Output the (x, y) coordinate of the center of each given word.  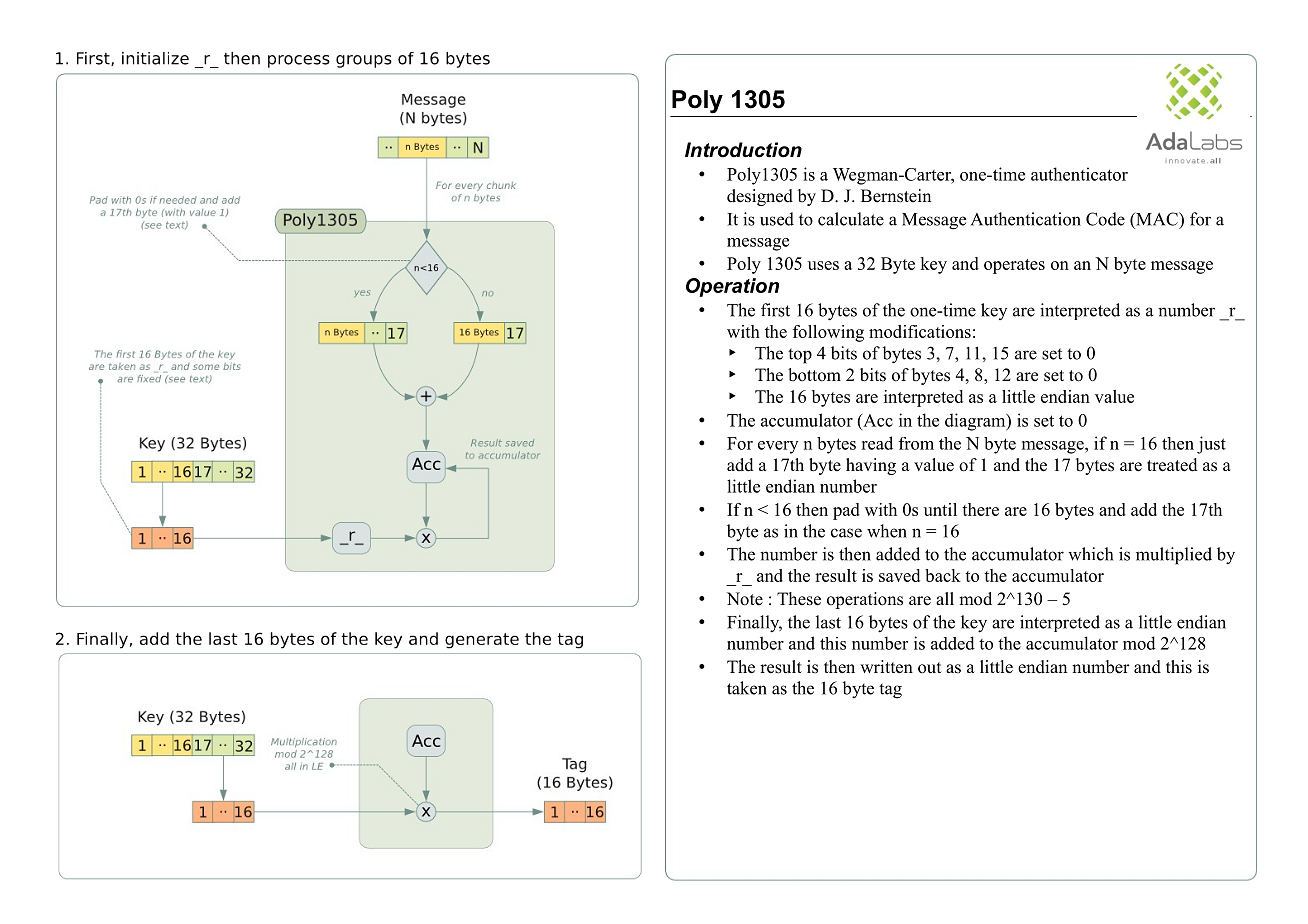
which (1090, 554)
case (846, 533)
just (1211, 445)
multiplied (1174, 556)
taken (747, 688)
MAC (1157, 219)
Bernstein (896, 196)
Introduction (743, 150)
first (775, 310)
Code (1105, 219)
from (916, 443)
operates (1014, 266)
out (929, 668)
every (778, 447)
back (943, 575)
